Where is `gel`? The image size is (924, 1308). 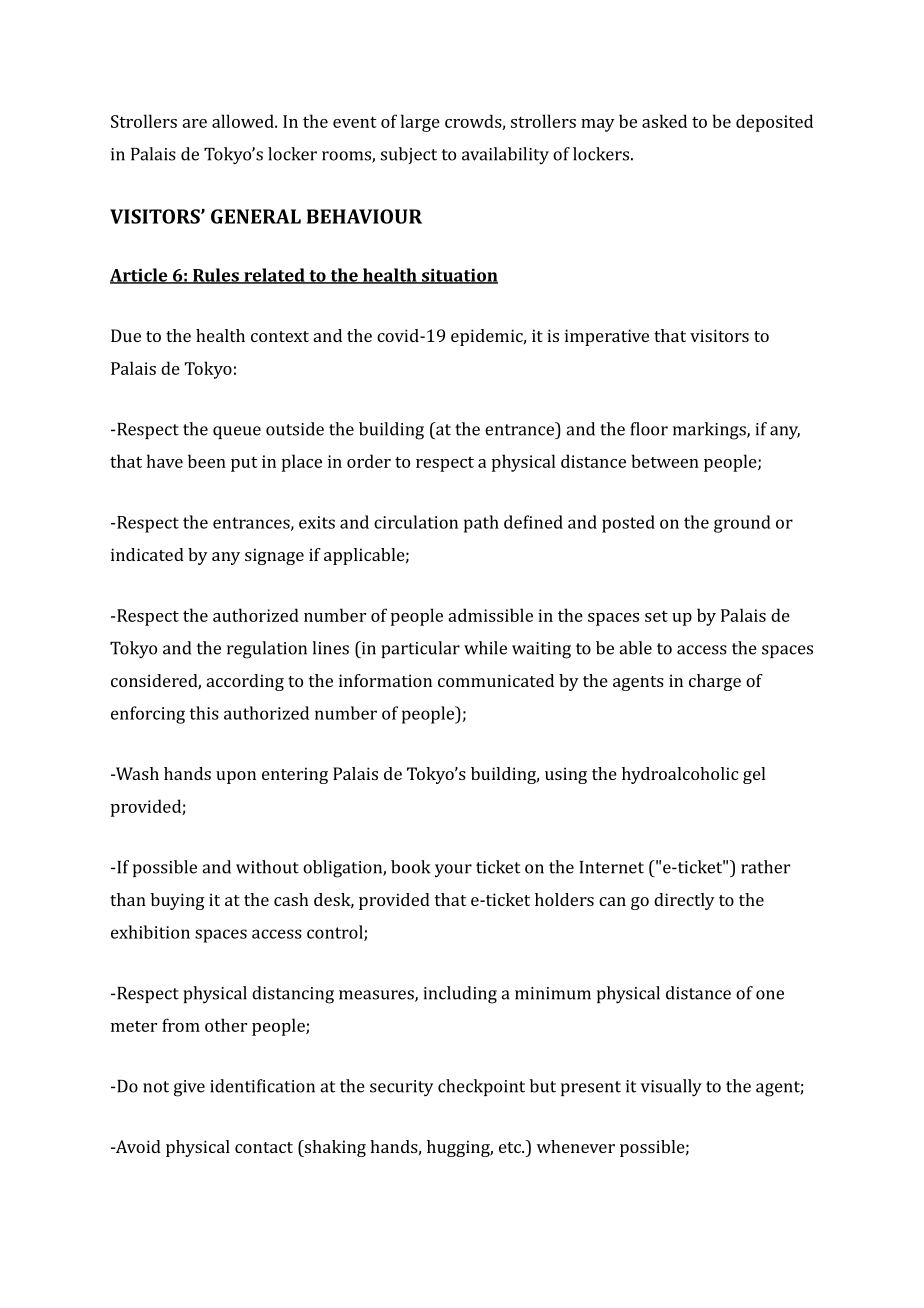 gel is located at coordinates (754, 775).
